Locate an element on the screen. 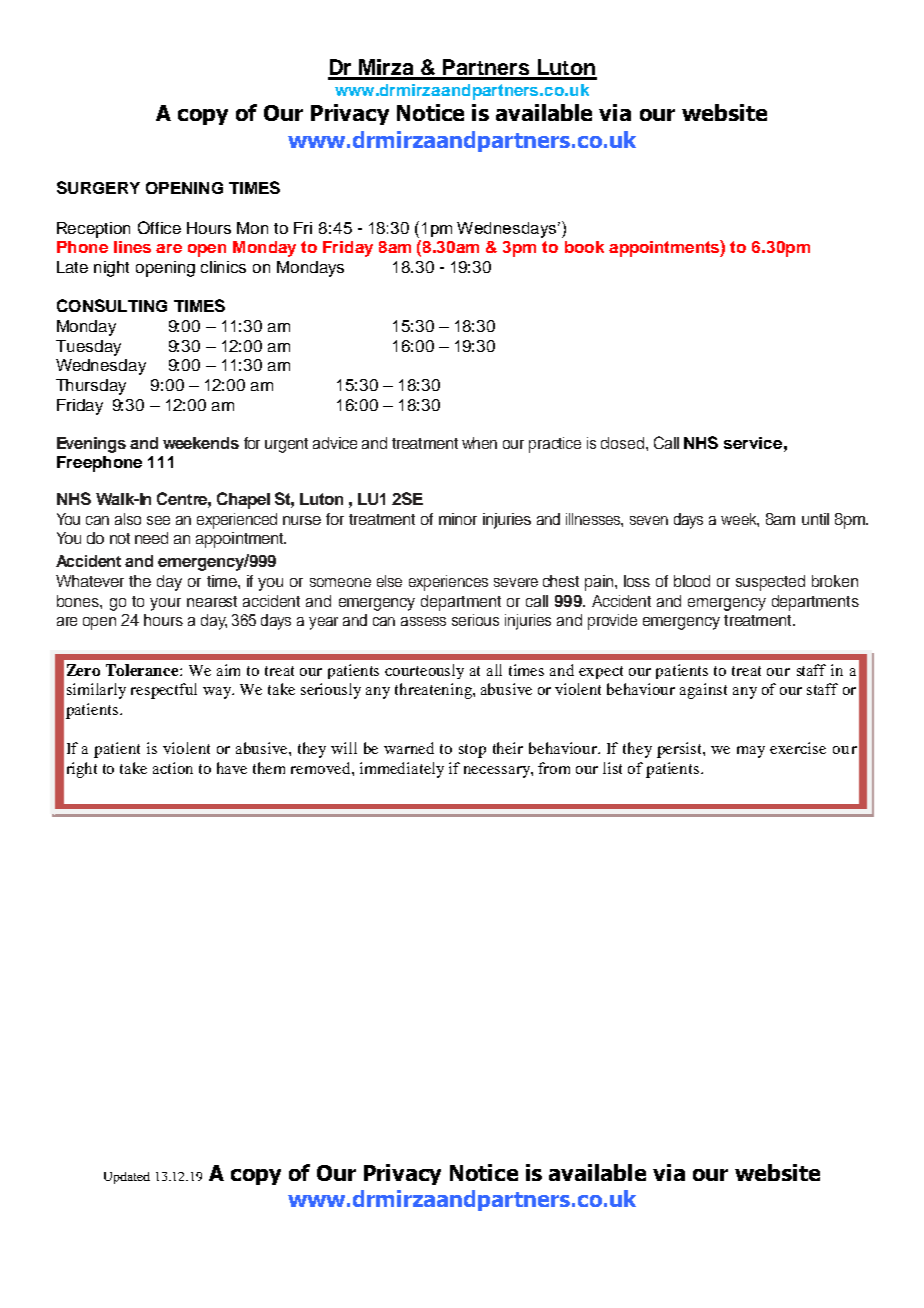 The image size is (924, 1308). Updated is located at coordinates (127, 1178).
